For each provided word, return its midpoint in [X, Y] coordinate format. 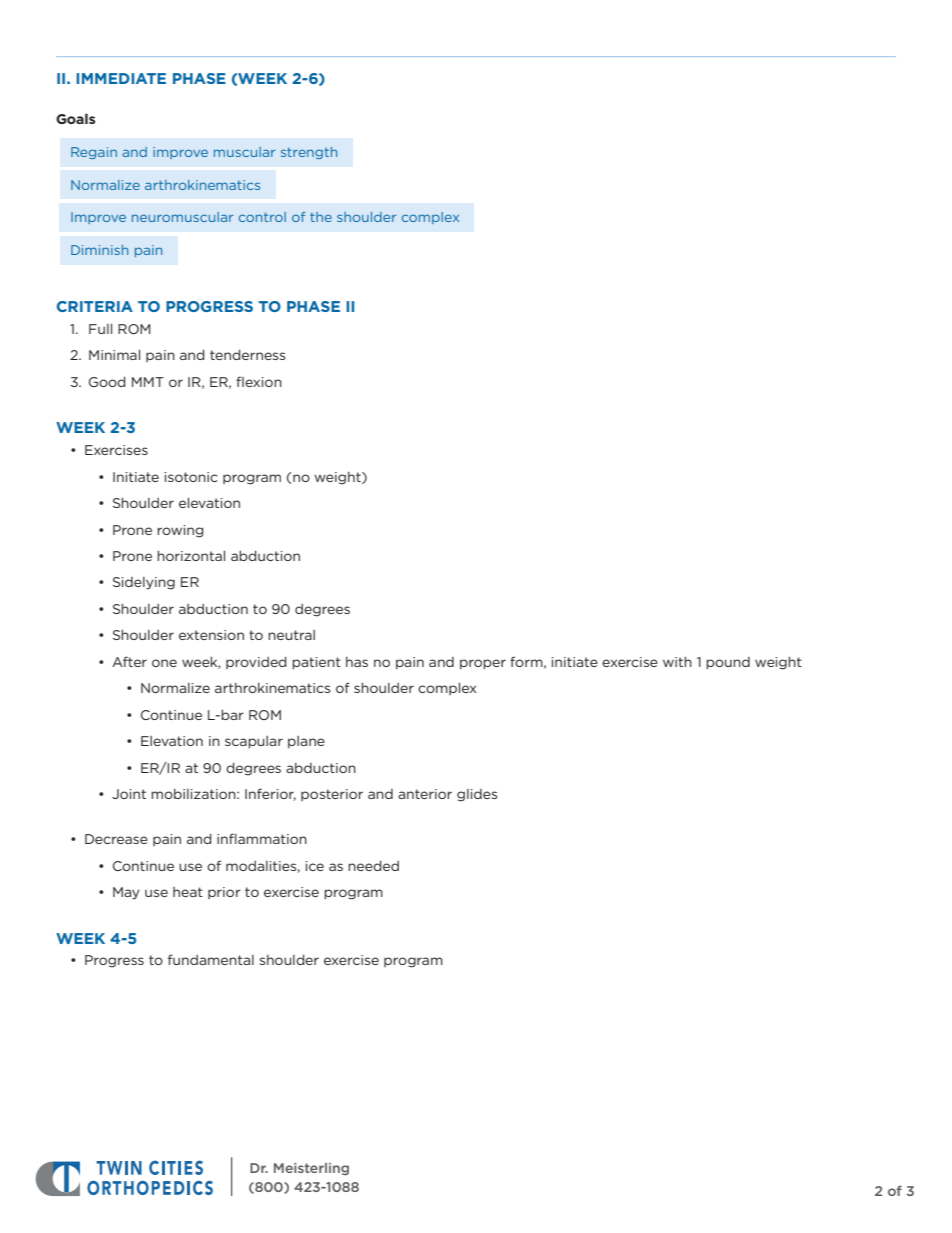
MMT [148, 382]
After [129, 661]
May [126, 893]
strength [309, 153]
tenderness [247, 355]
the [321, 217]
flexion [259, 381]
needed [373, 866]
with [677, 662]
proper [483, 664]
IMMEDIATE [121, 78]
